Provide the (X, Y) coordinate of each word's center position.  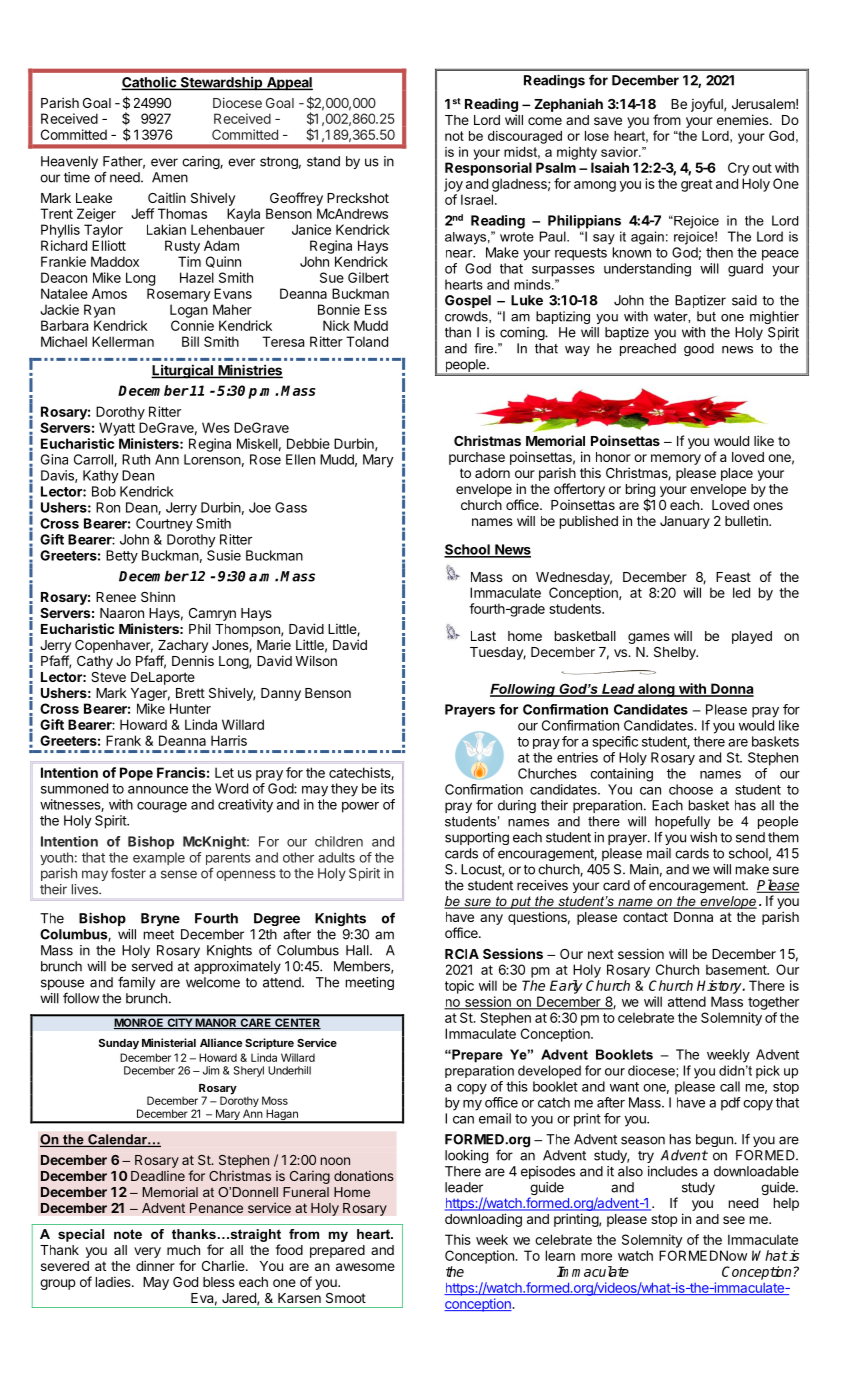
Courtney (164, 525)
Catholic (149, 83)
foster (128, 873)
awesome (365, 1267)
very (147, 1252)
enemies (744, 119)
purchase (477, 458)
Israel (477, 199)
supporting (477, 840)
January (685, 522)
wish (703, 837)
